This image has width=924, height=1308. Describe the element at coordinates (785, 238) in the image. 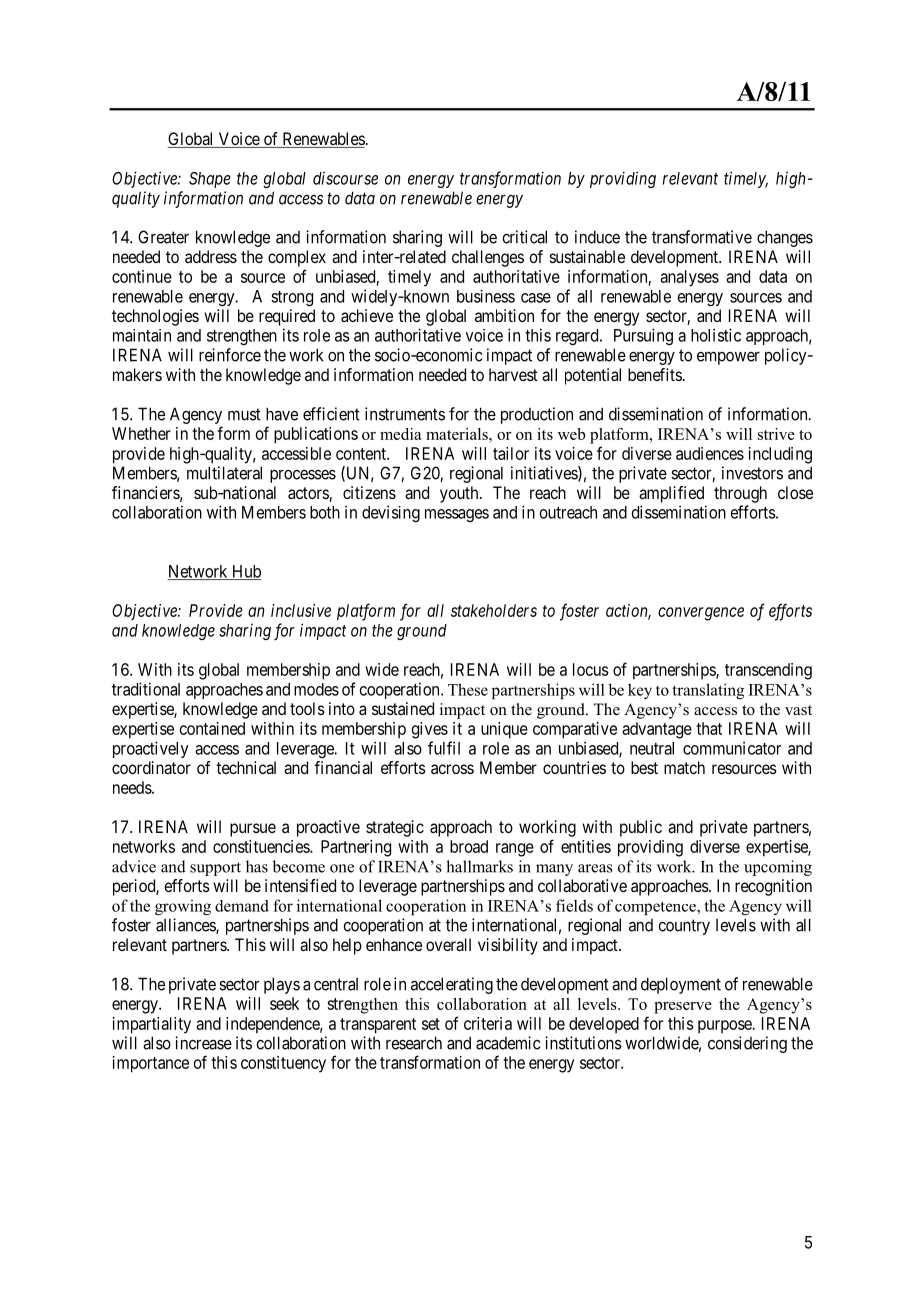

I see `changes` at that location.
